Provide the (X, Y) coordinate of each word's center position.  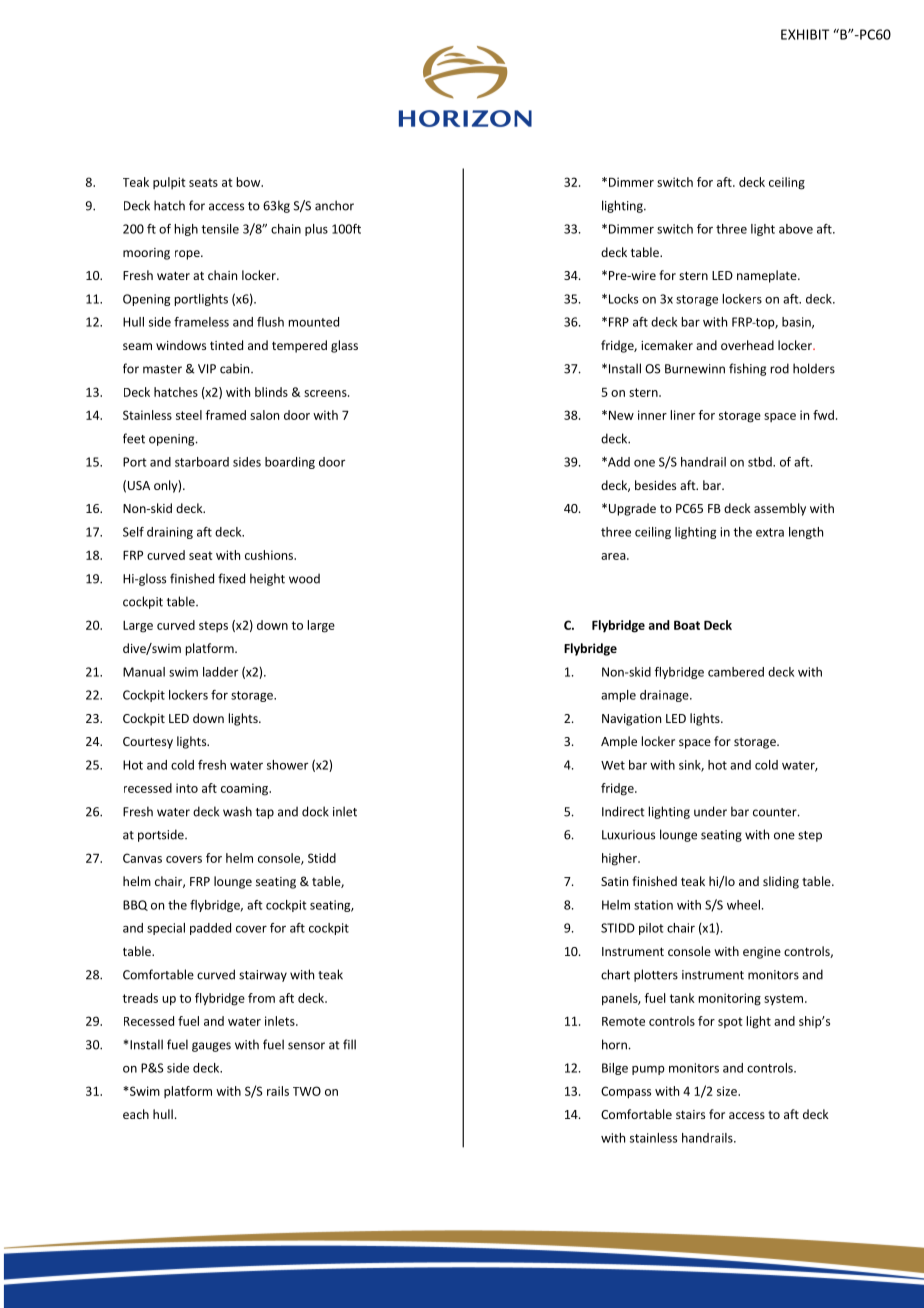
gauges (211, 1047)
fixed (231, 578)
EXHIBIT (805, 34)
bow (250, 182)
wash (237, 811)
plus (316, 230)
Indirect (623, 811)
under (710, 811)
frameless (201, 322)
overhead (747, 345)
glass (344, 346)
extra (770, 532)
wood (304, 578)
